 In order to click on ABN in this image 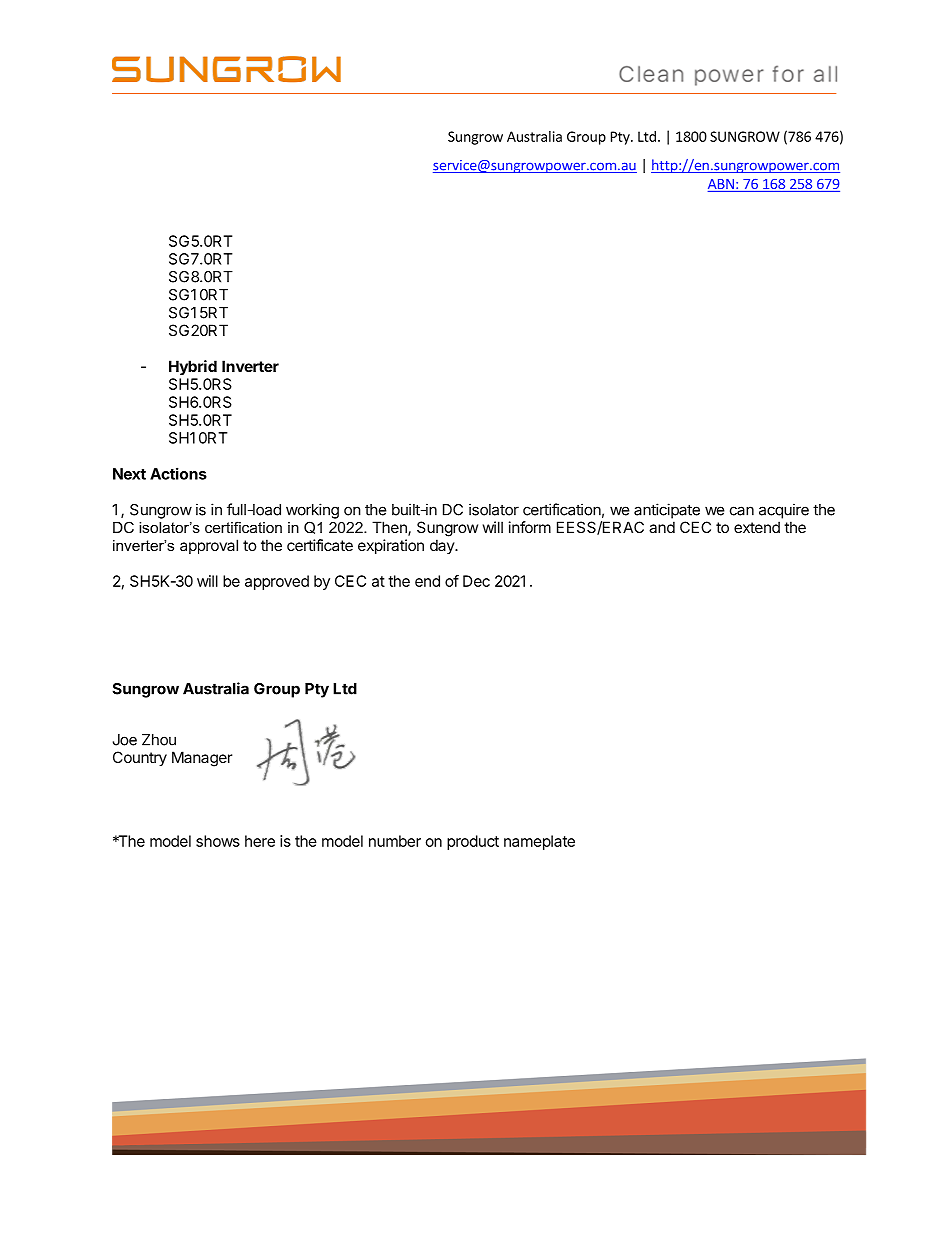, I will do `click(722, 185)`.
